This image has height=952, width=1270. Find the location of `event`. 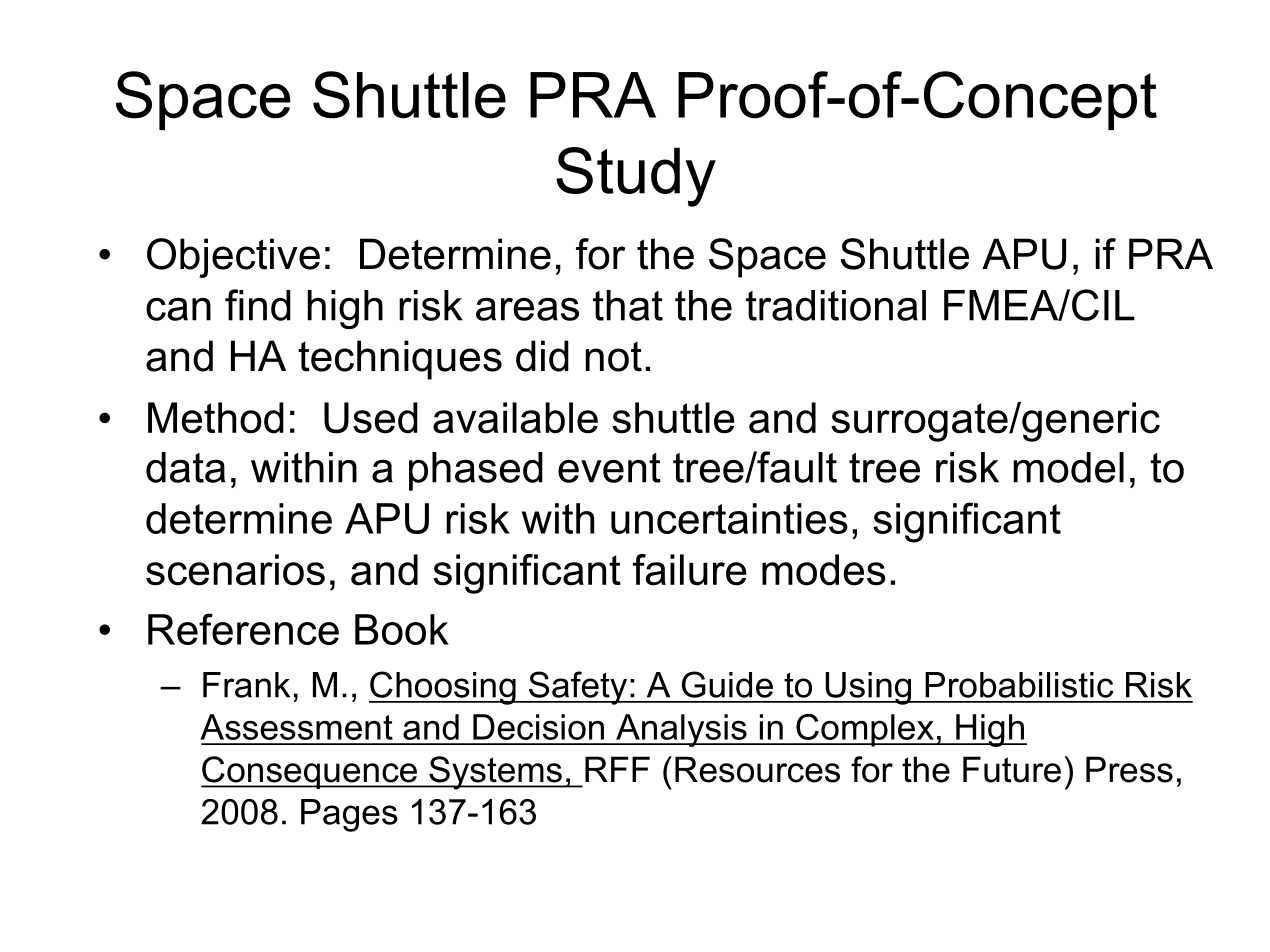

event is located at coordinates (609, 468).
